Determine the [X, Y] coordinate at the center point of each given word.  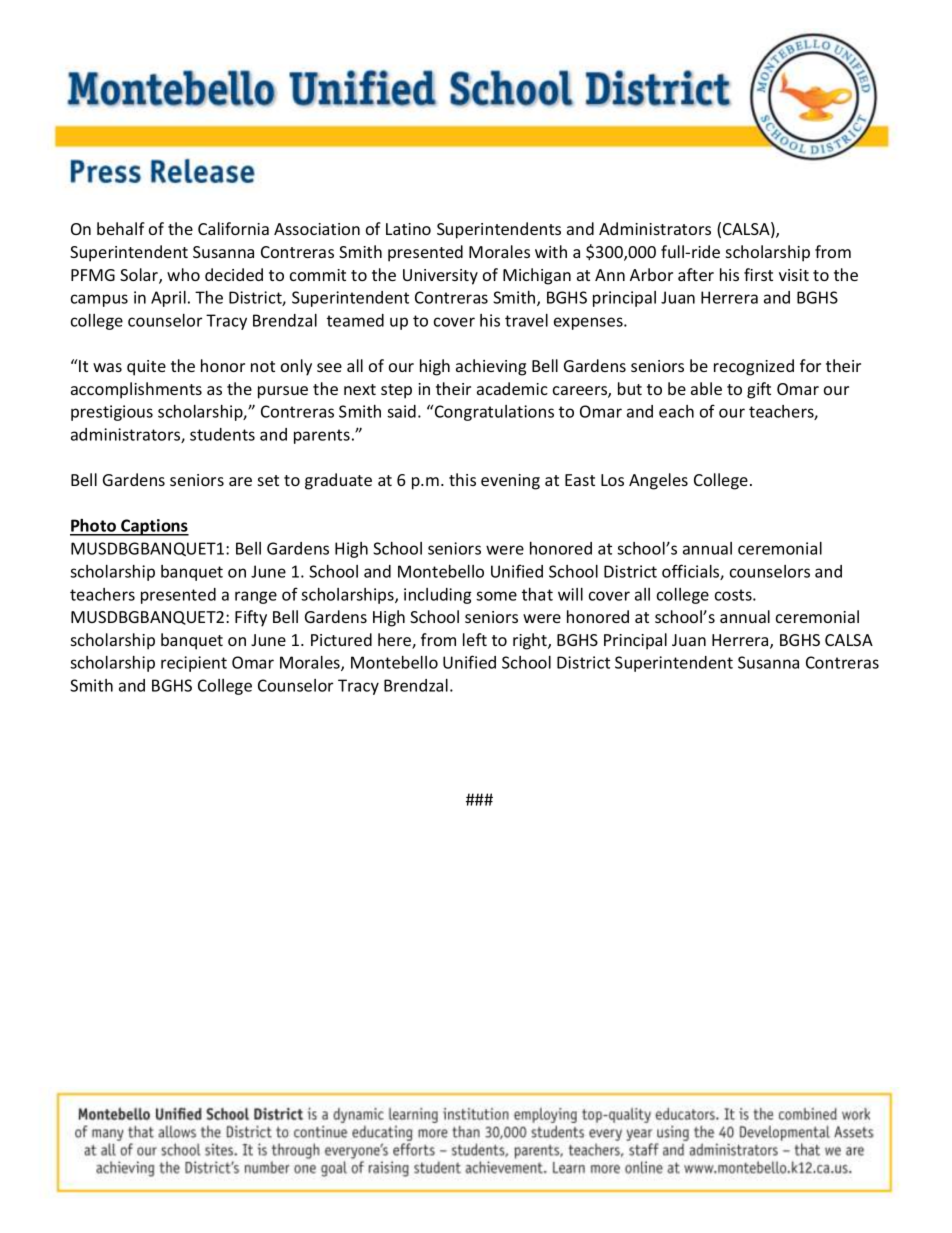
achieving [491, 367]
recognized [754, 367]
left [475, 639]
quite [146, 368]
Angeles [658, 481]
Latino [408, 229]
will [570, 594]
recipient [194, 664]
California [233, 228]
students [222, 434]
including [438, 596]
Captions [154, 527]
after [696, 274]
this [462, 479]
